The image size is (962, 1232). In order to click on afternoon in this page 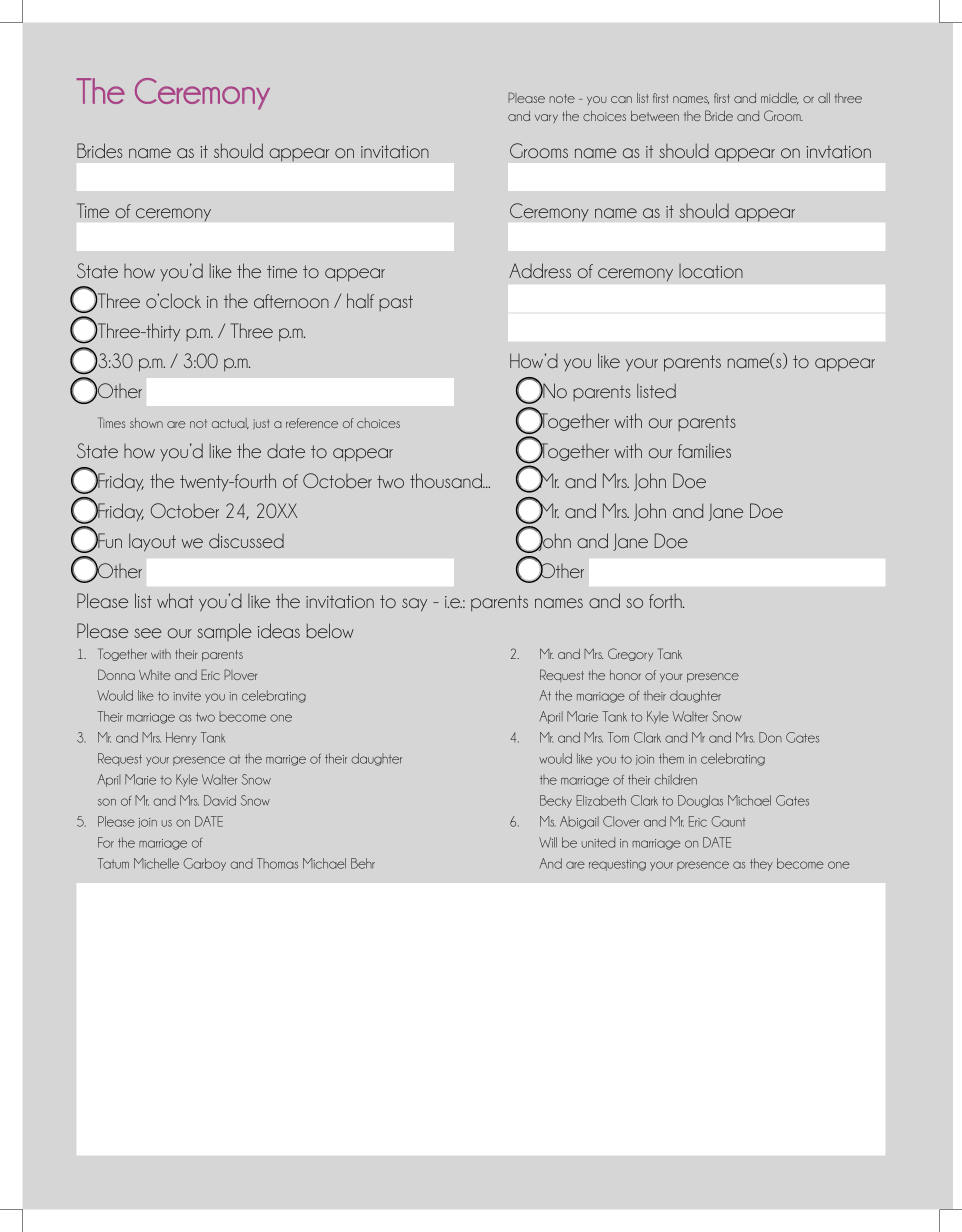, I will do `click(291, 301)`.
